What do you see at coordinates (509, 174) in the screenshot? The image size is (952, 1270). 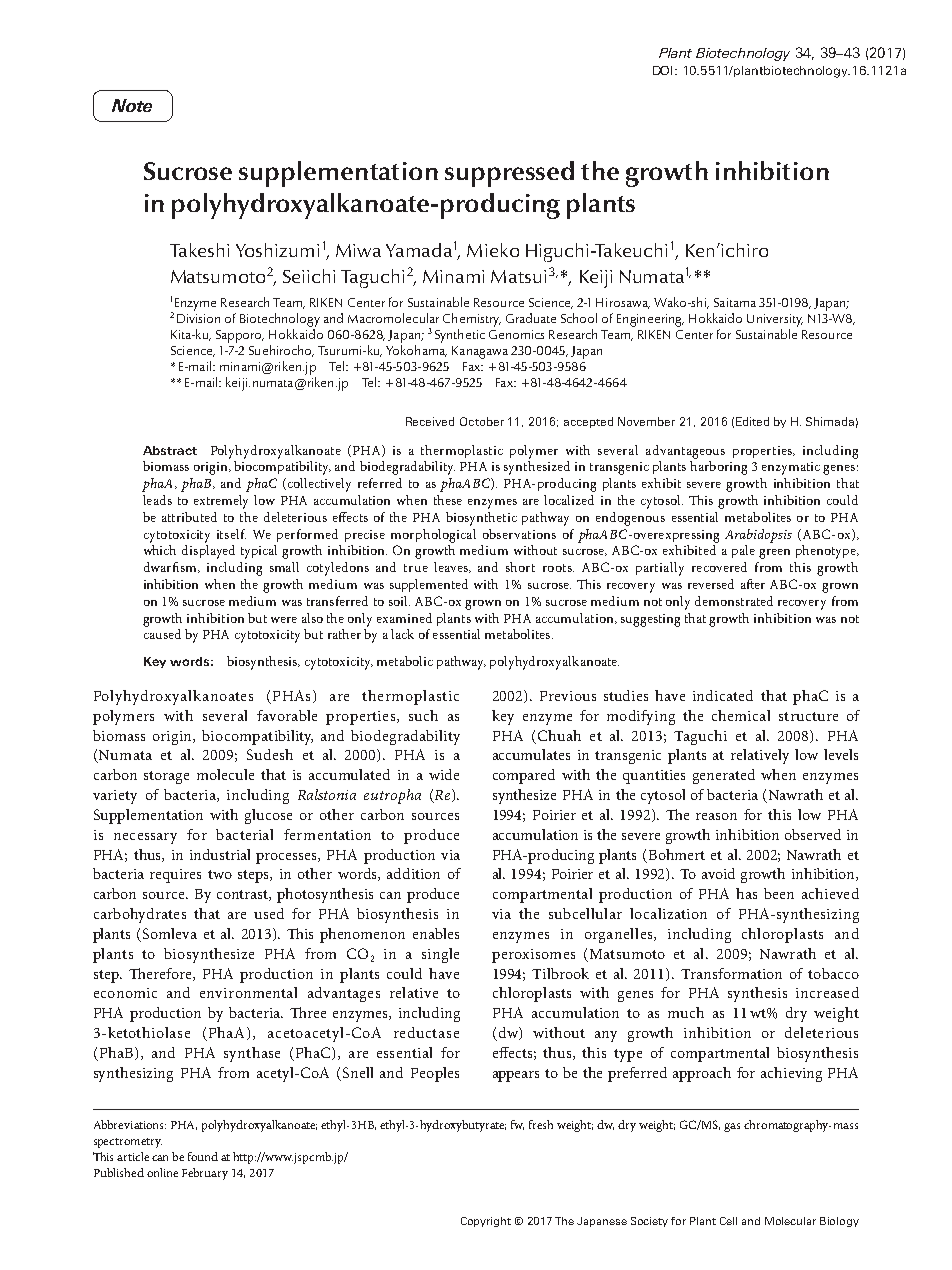 I see `suppressed` at bounding box center [509, 174].
